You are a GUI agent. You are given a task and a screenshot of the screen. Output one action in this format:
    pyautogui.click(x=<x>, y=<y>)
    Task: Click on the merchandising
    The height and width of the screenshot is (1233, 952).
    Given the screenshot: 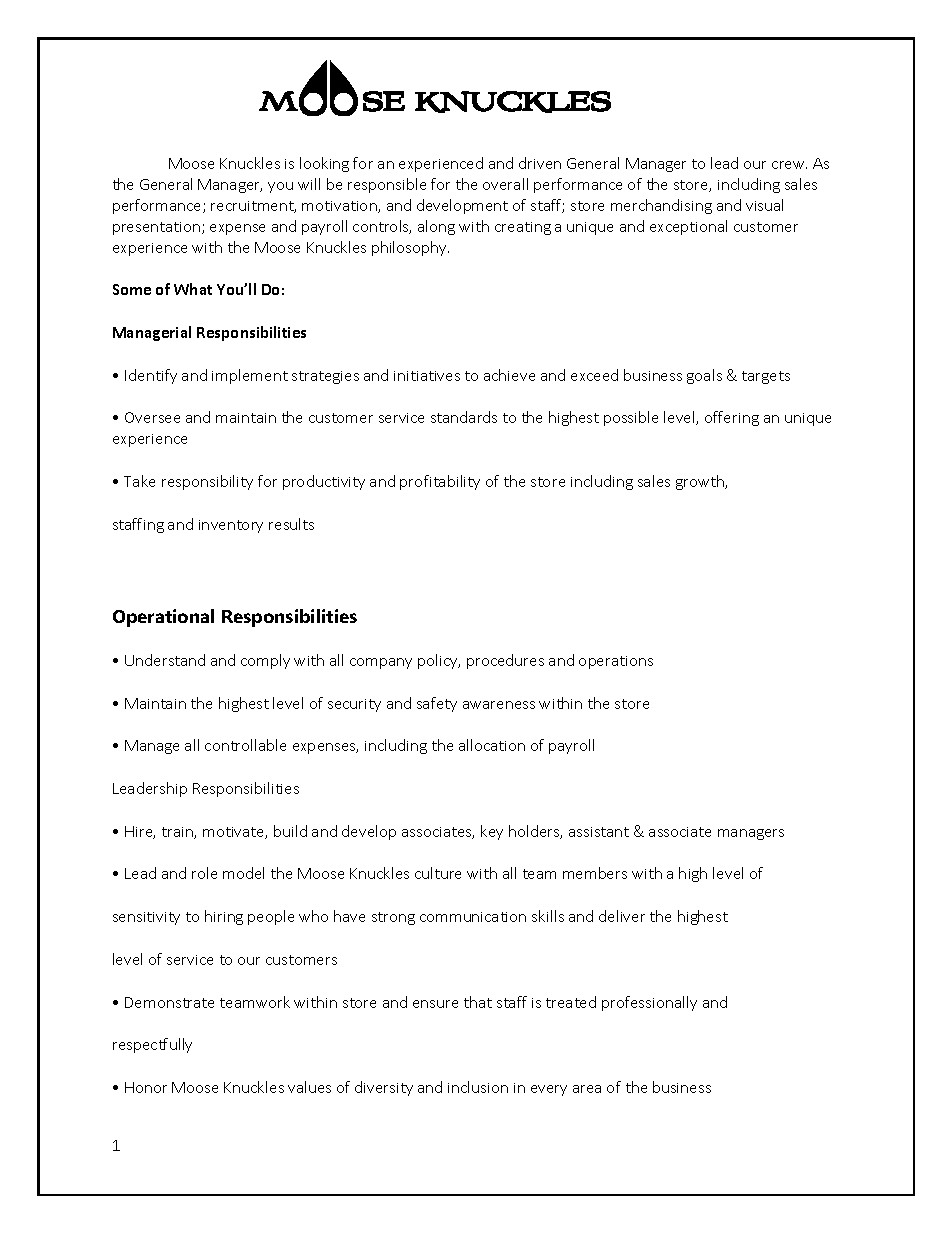 What is the action you would take?
    pyautogui.click(x=661, y=206)
